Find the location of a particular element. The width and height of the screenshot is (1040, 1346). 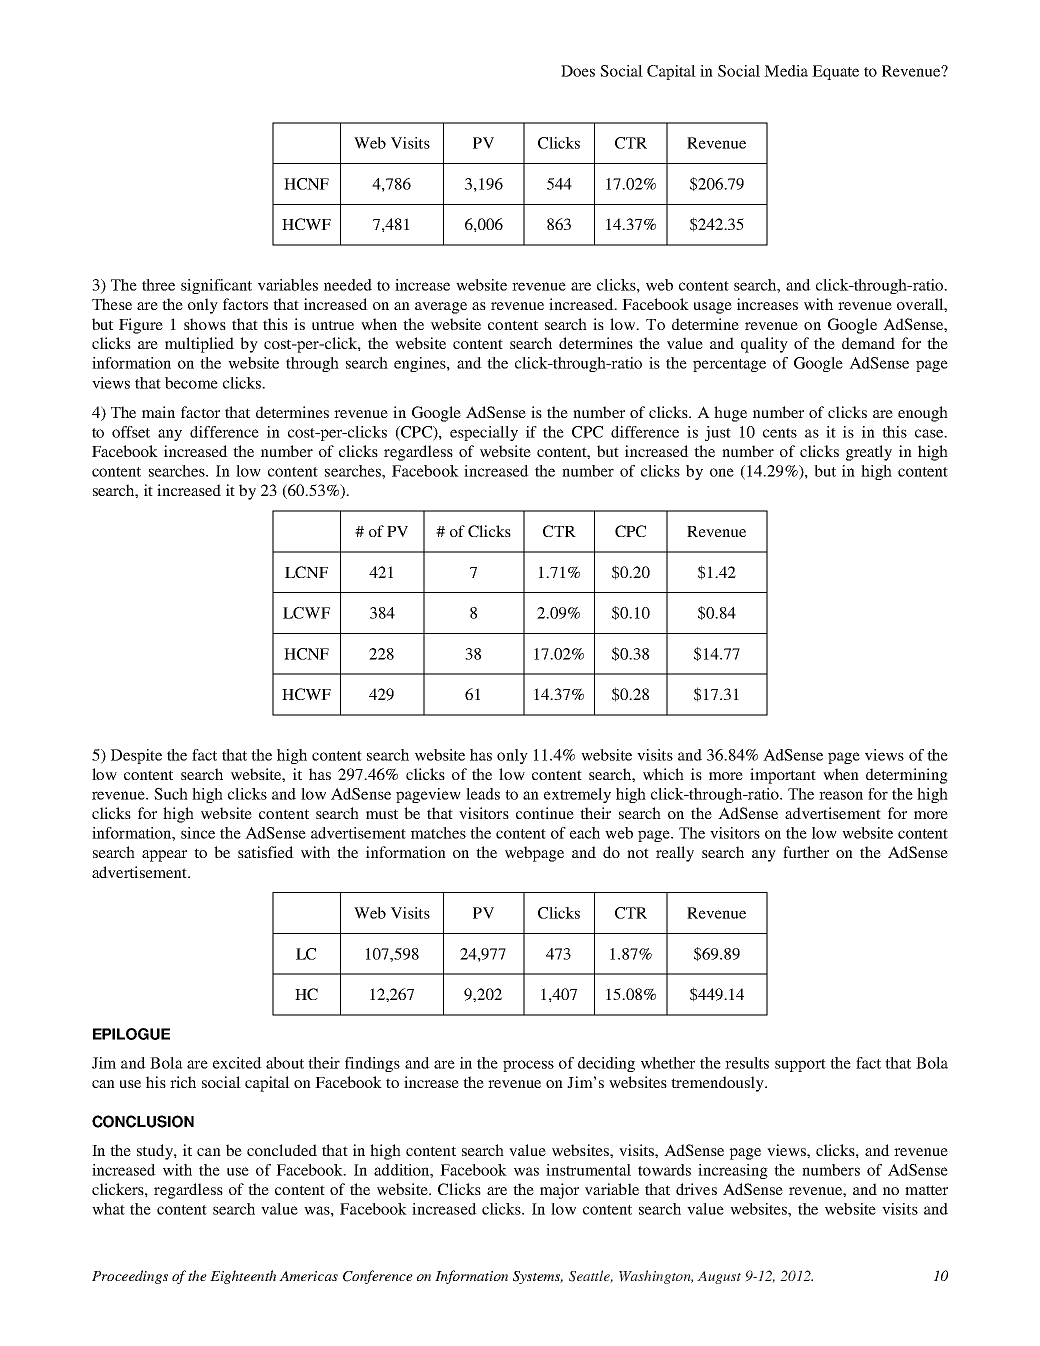

further is located at coordinates (806, 852).
